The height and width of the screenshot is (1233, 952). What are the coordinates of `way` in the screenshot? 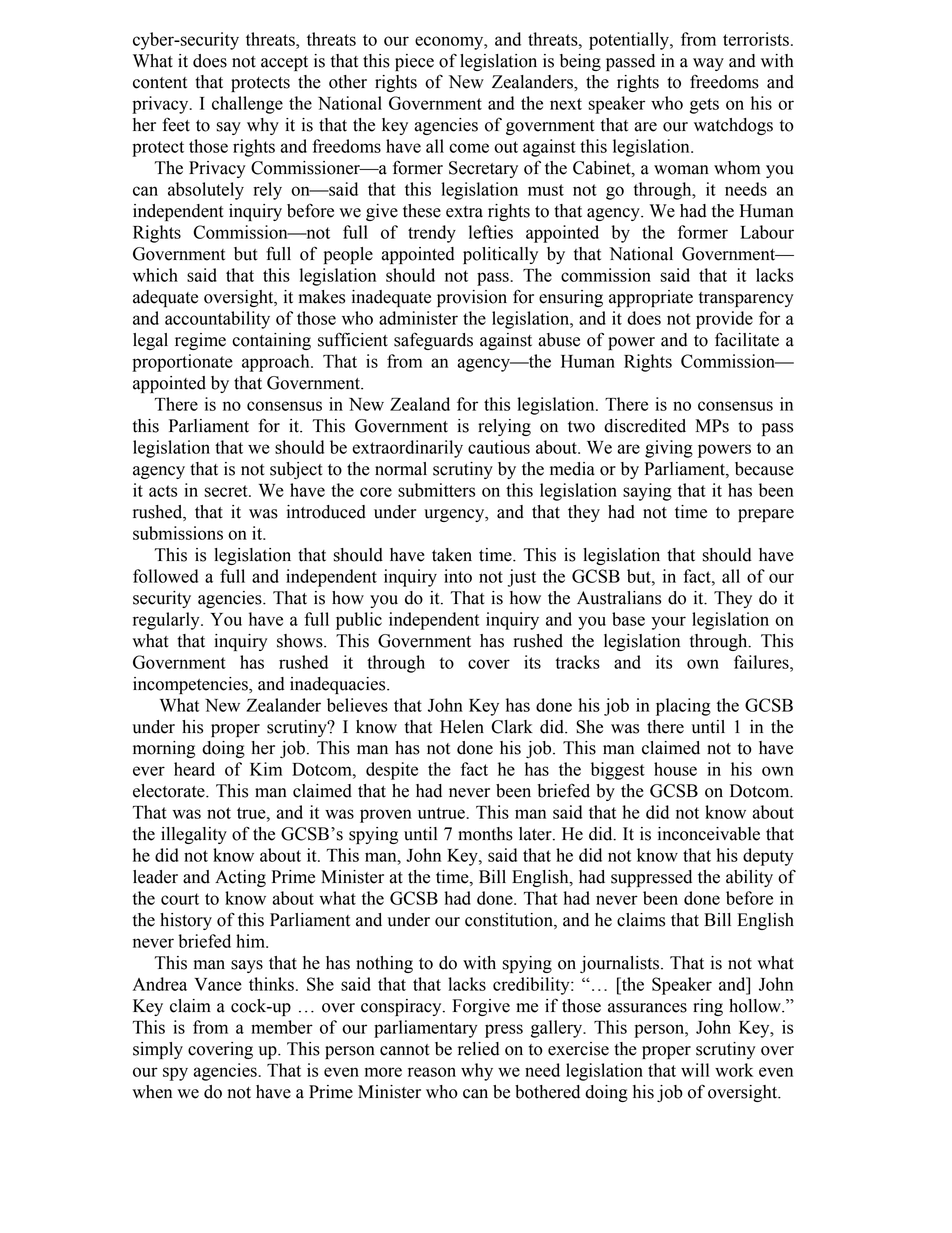 It's located at (708, 64).
